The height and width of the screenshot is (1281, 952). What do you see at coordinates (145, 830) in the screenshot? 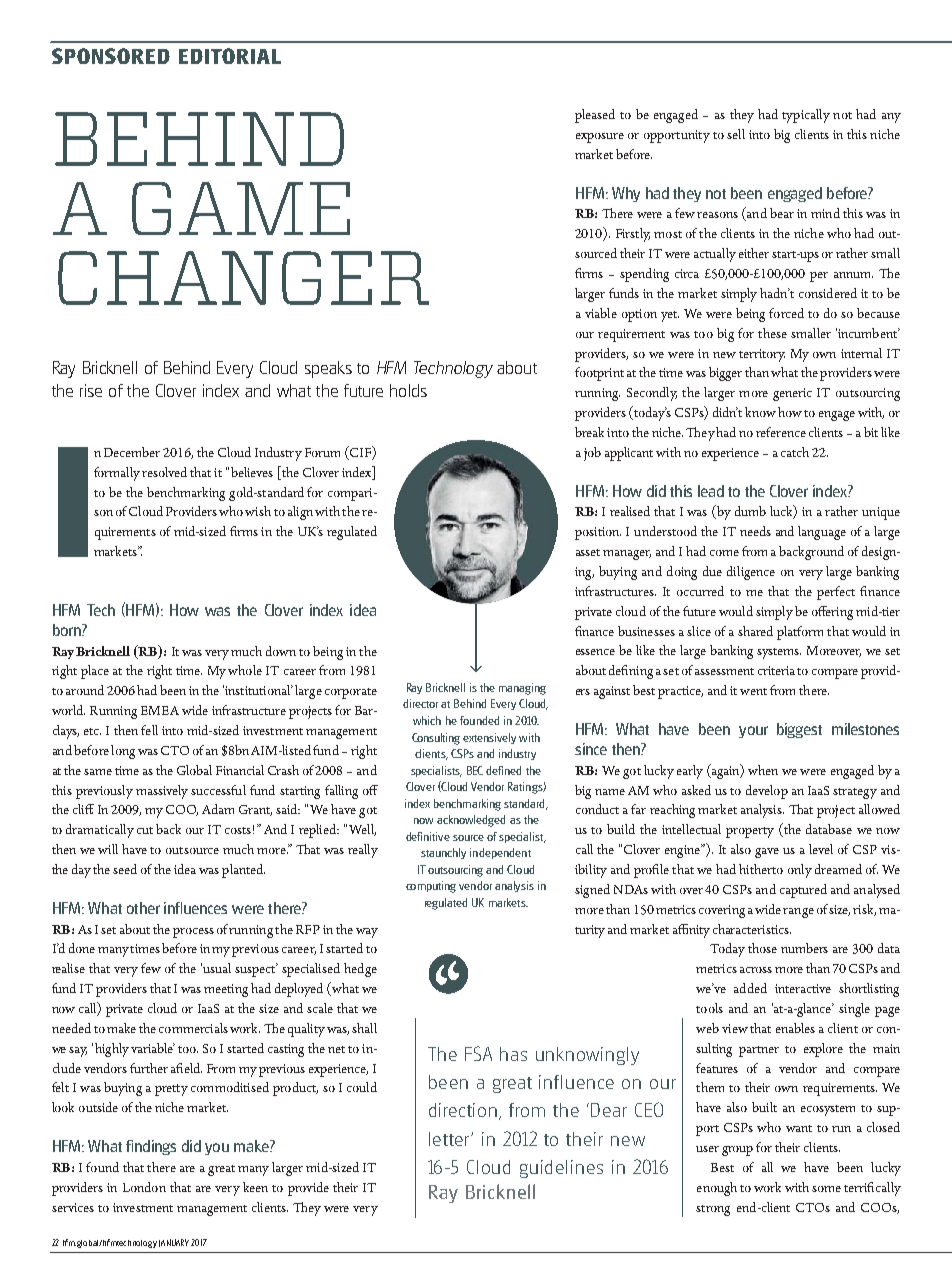
I see `cut` at bounding box center [145, 830].
